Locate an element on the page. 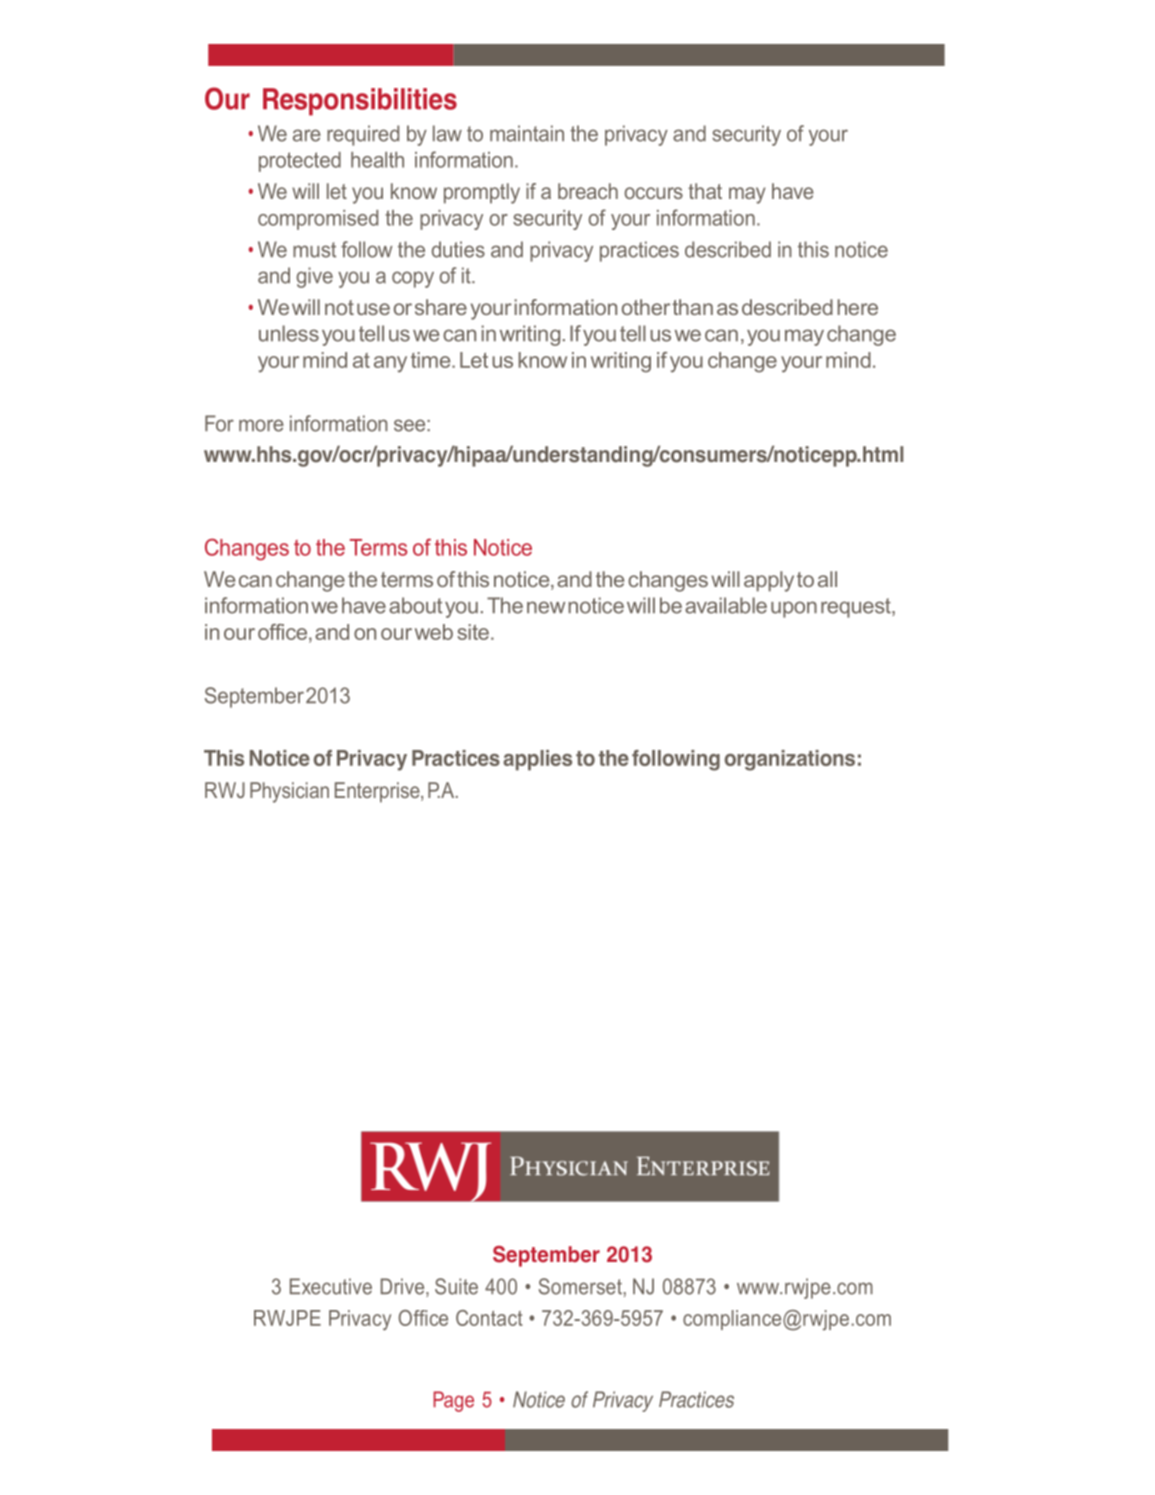 The width and height of the page is (1155, 1495). Suite is located at coordinates (456, 1286).
